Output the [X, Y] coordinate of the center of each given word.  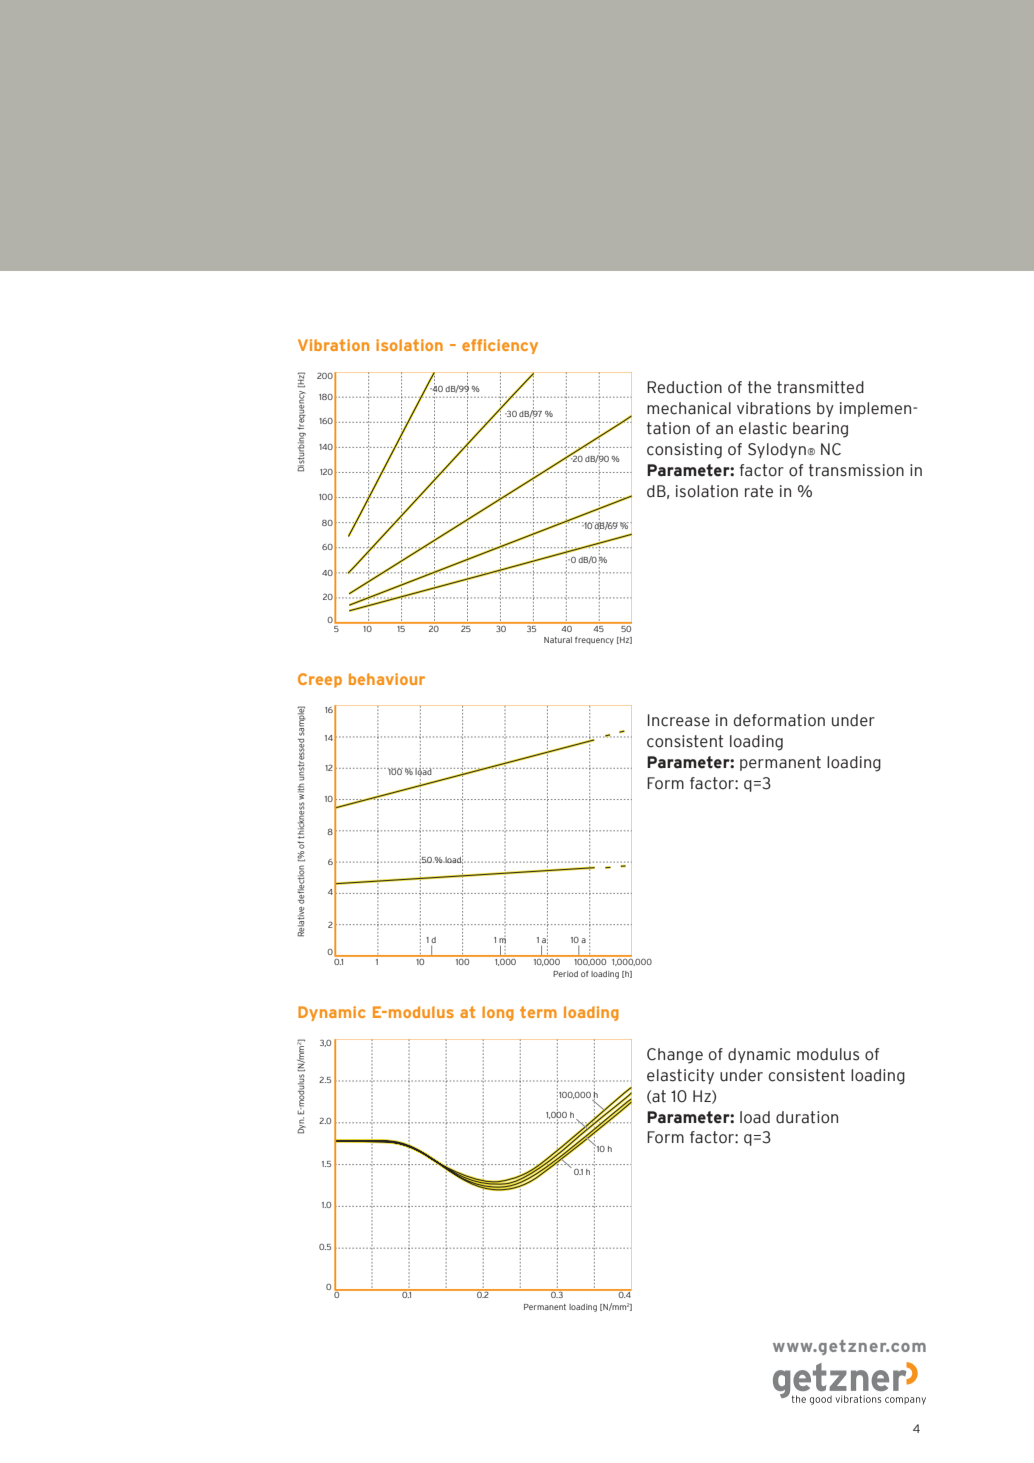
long [498, 1013]
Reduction [684, 387]
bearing [820, 430]
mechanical [689, 408]
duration [807, 1117]
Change [675, 1056]
